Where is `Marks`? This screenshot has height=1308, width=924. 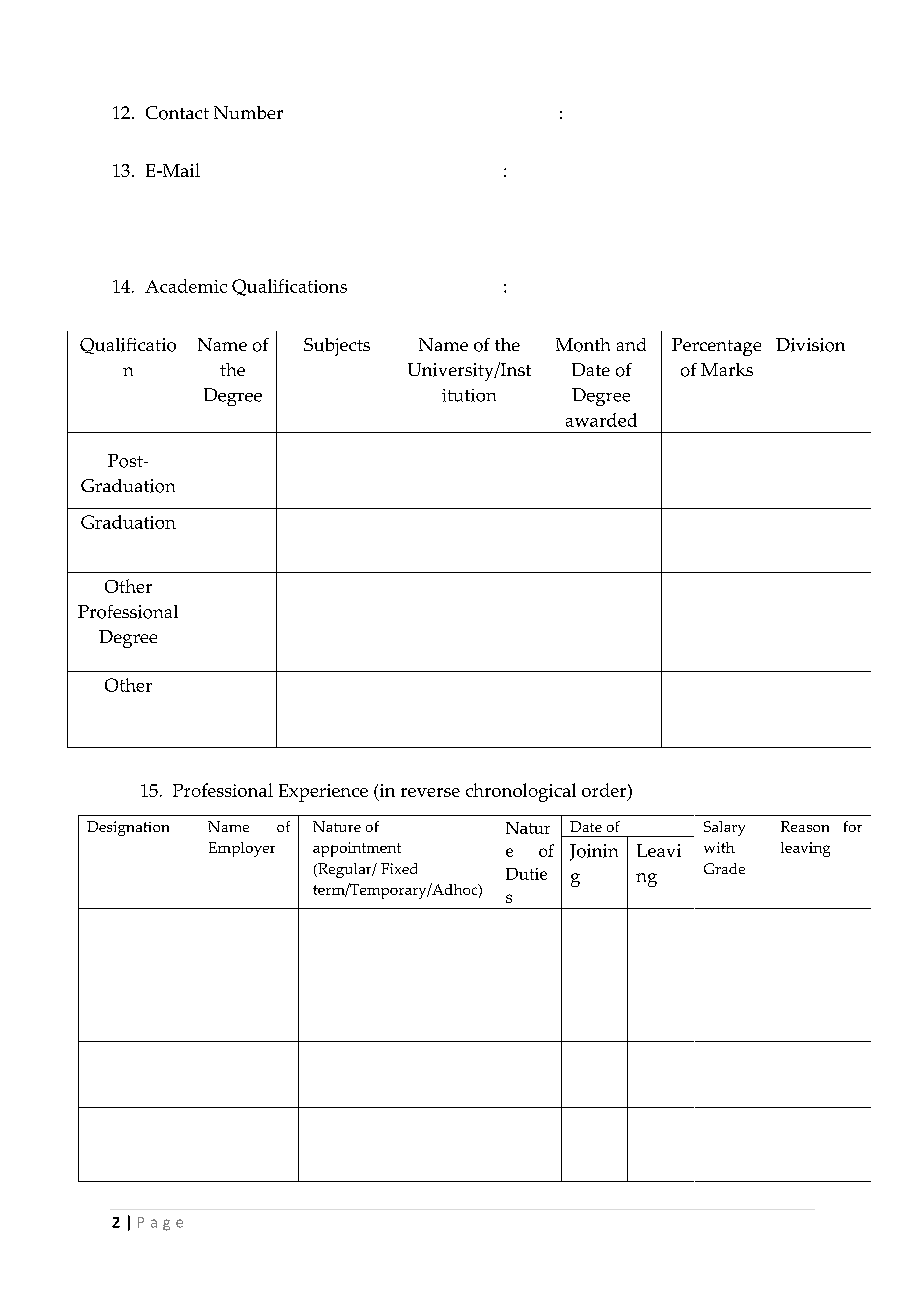 Marks is located at coordinates (727, 369).
